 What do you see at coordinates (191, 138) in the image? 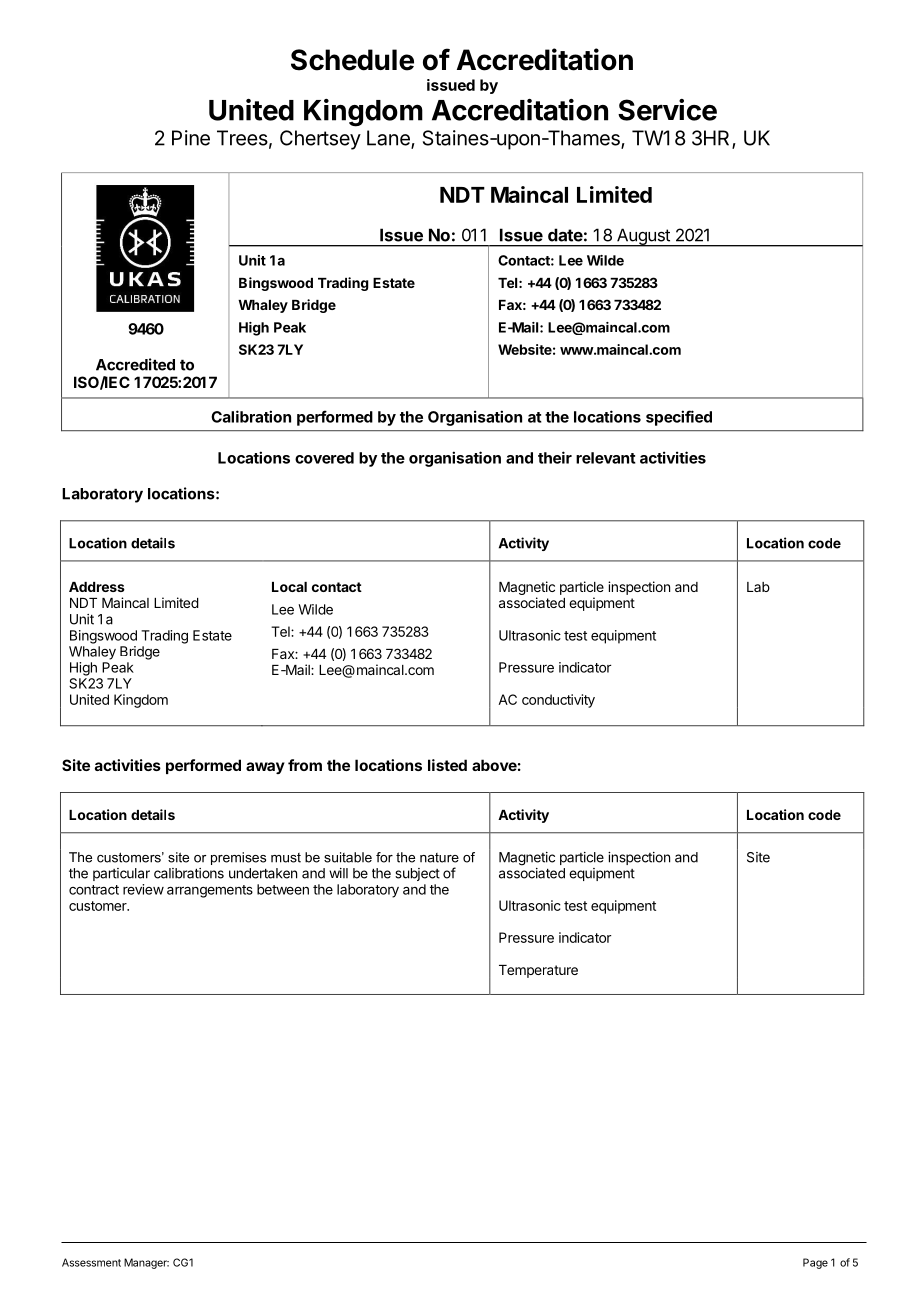
I see `Pine` at bounding box center [191, 138].
